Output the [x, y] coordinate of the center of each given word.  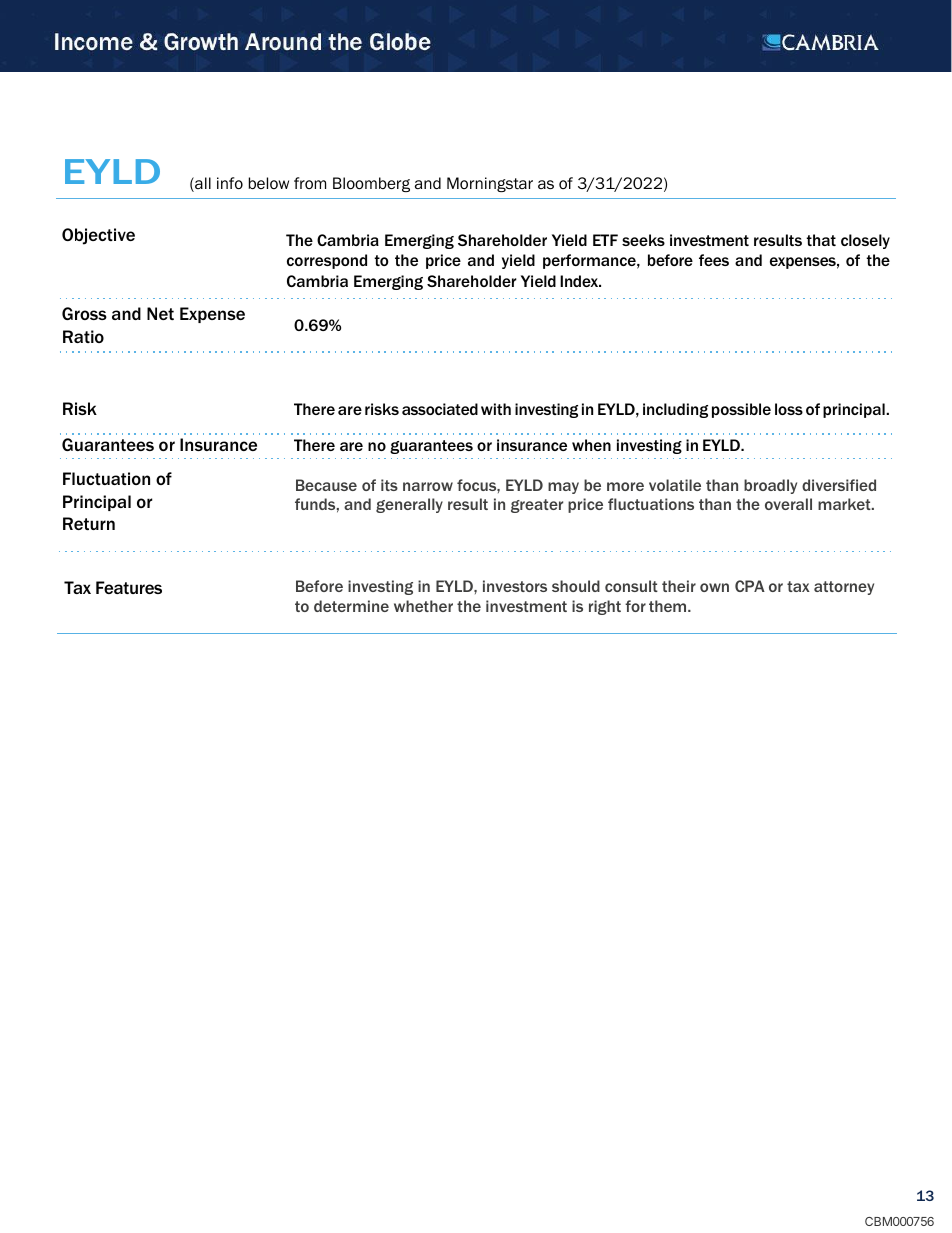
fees [714, 260]
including [675, 410]
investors [515, 586]
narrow [428, 486]
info [230, 183]
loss [789, 409]
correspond [327, 261]
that [821, 240]
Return [89, 523]
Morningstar [490, 184]
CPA [750, 586]
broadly [770, 486]
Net [160, 313]
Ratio [83, 336]
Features [129, 587]
